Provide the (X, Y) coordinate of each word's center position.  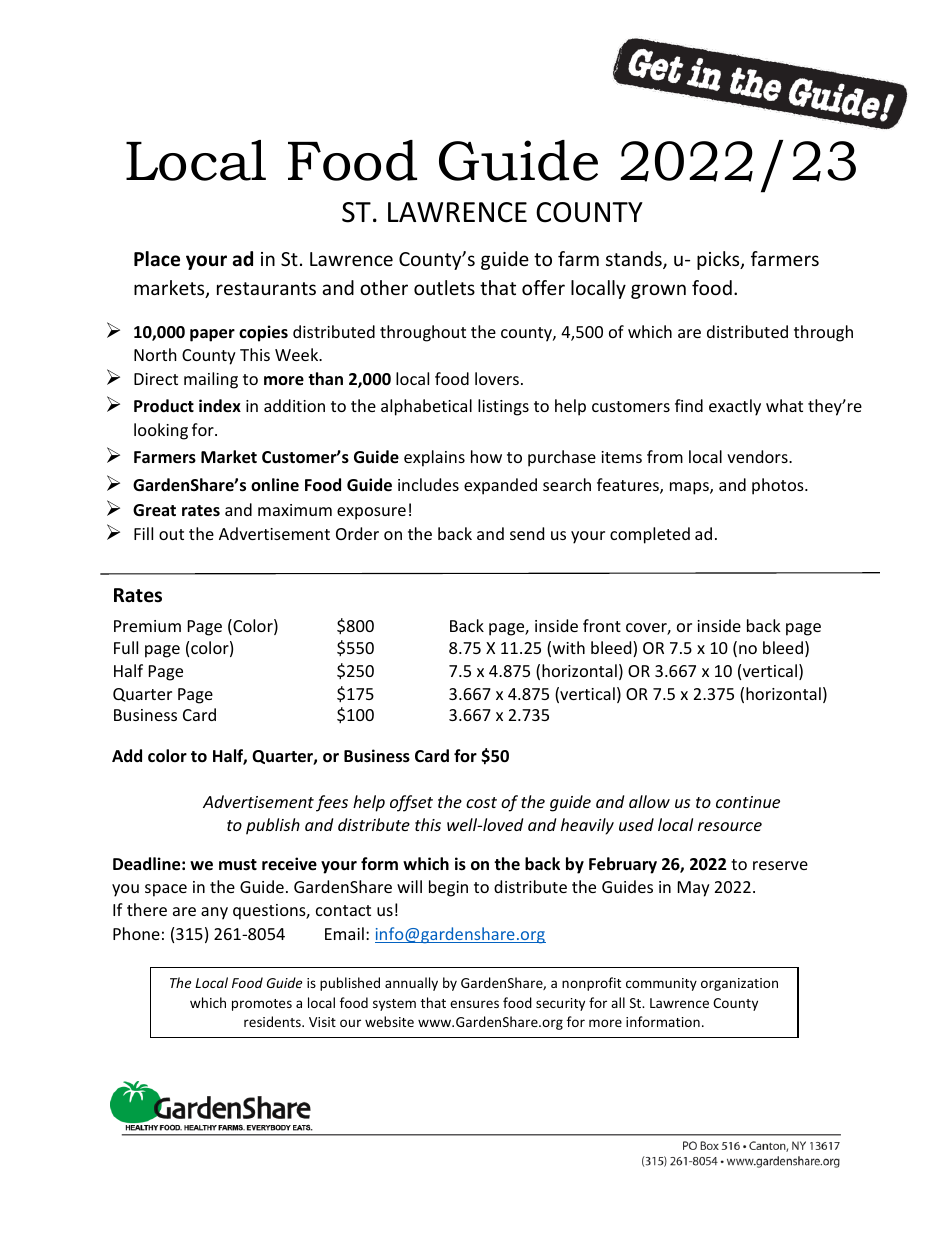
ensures (474, 1004)
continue (748, 802)
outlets (444, 287)
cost (481, 802)
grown (658, 291)
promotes (262, 1005)
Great (154, 510)
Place (157, 259)
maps (690, 488)
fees (332, 803)
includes (428, 484)
